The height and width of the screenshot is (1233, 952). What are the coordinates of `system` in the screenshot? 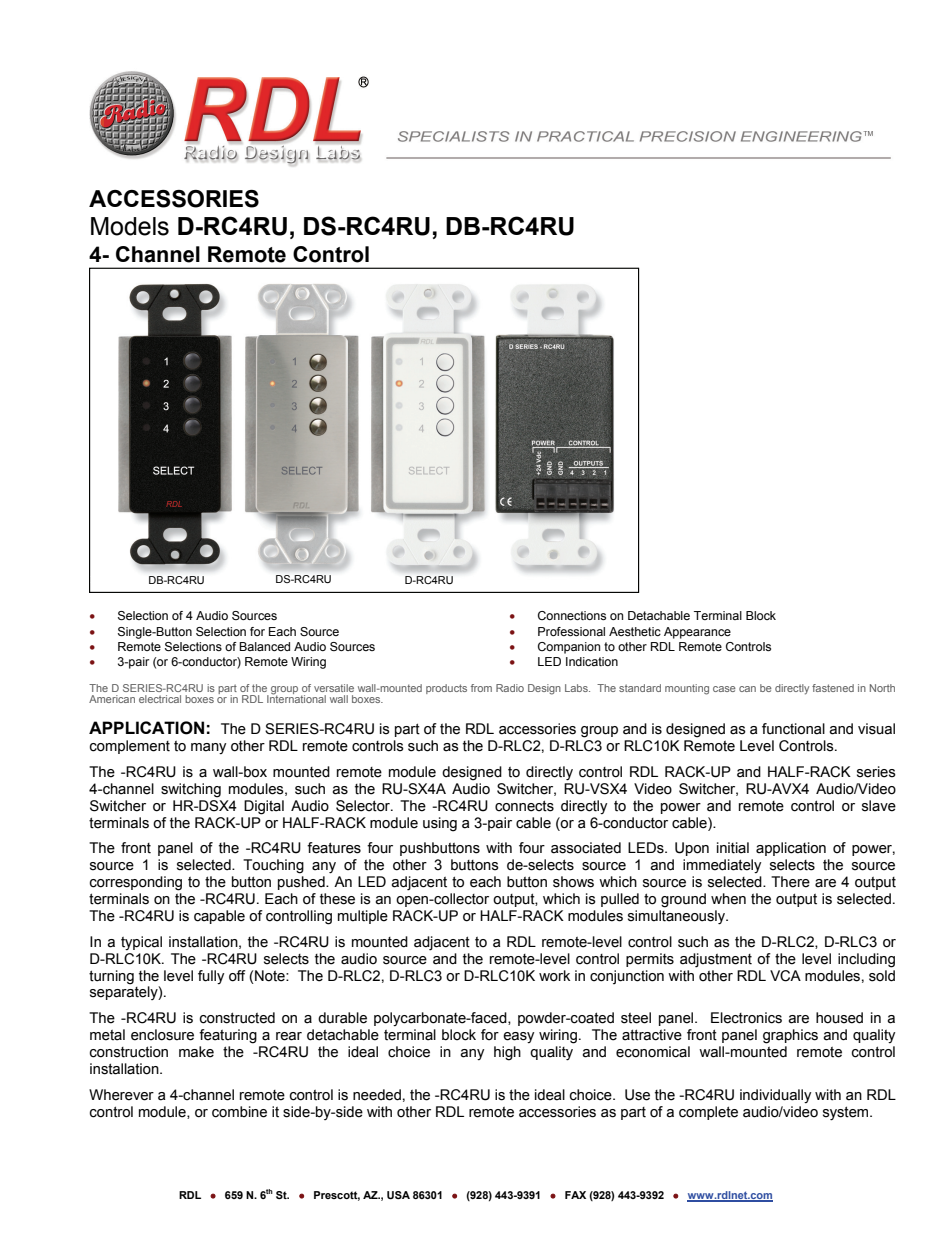 It's located at (847, 1113).
